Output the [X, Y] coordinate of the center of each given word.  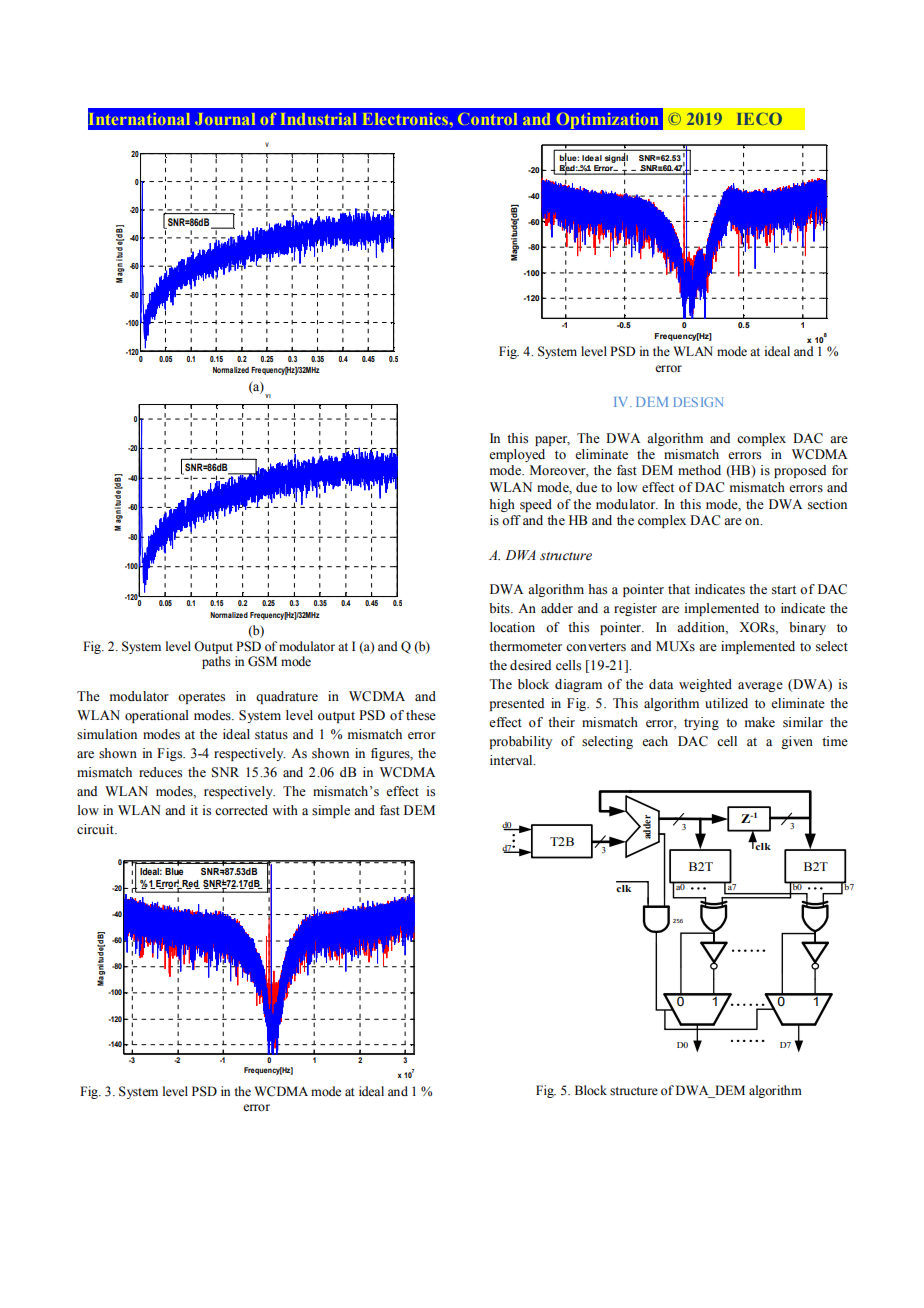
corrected [241, 810]
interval [512, 760]
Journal [225, 119]
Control [487, 119]
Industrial [319, 119]
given [797, 742]
